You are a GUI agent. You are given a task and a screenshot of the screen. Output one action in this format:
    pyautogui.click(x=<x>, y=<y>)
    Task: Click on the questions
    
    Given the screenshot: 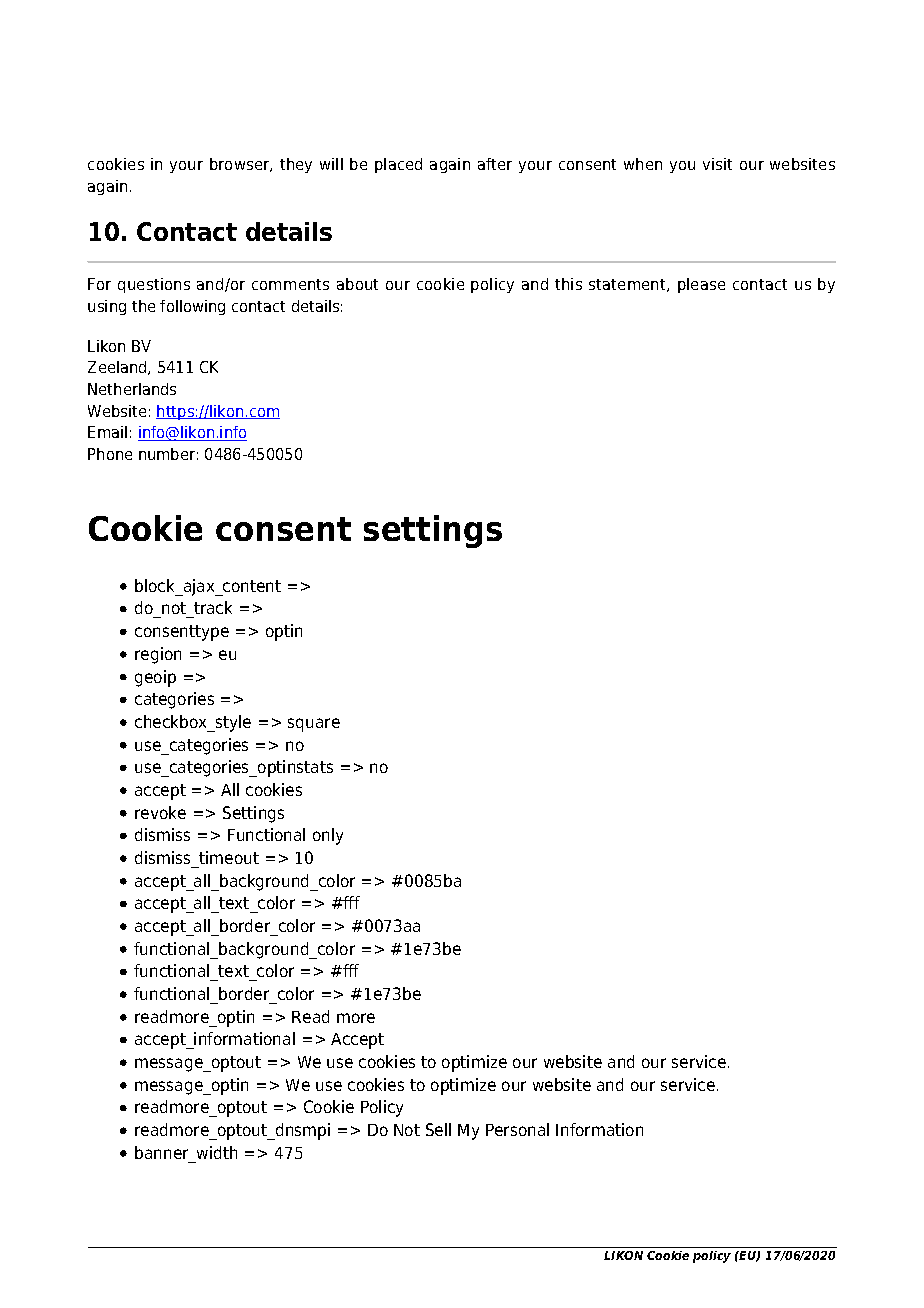 What is the action you would take?
    pyautogui.click(x=154, y=285)
